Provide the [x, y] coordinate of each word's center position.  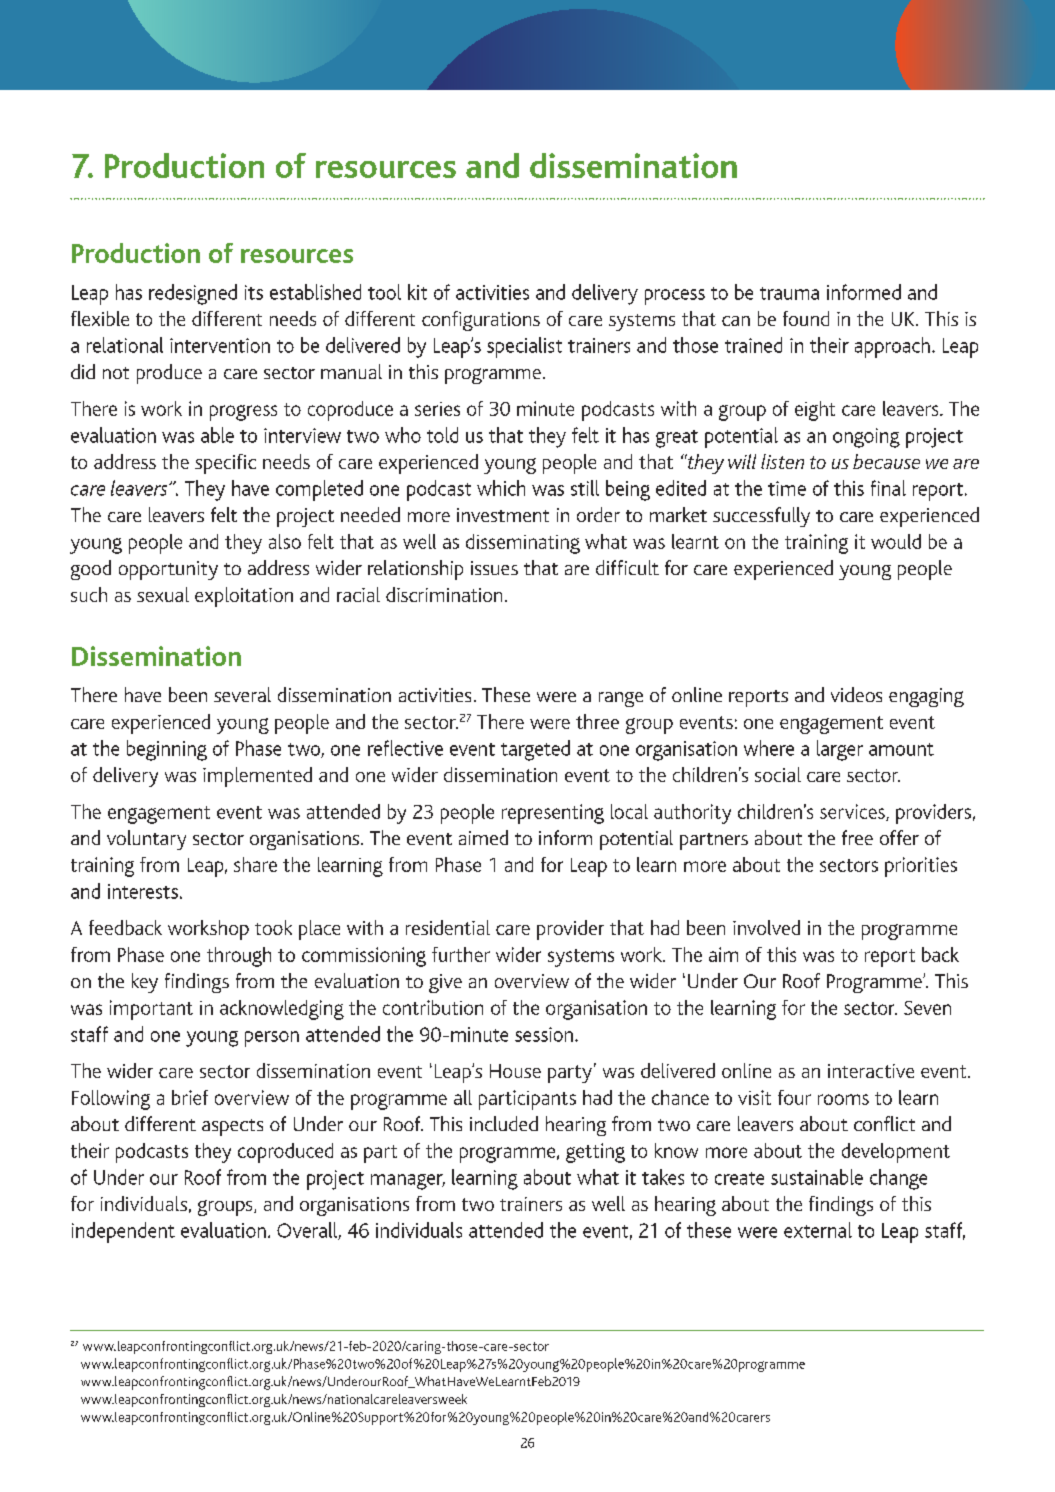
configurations [481, 321]
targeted [535, 750]
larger [840, 750]
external [818, 1230]
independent [123, 1232]
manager [408, 1182]
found [806, 318]
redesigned [193, 294]
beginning [167, 750]
